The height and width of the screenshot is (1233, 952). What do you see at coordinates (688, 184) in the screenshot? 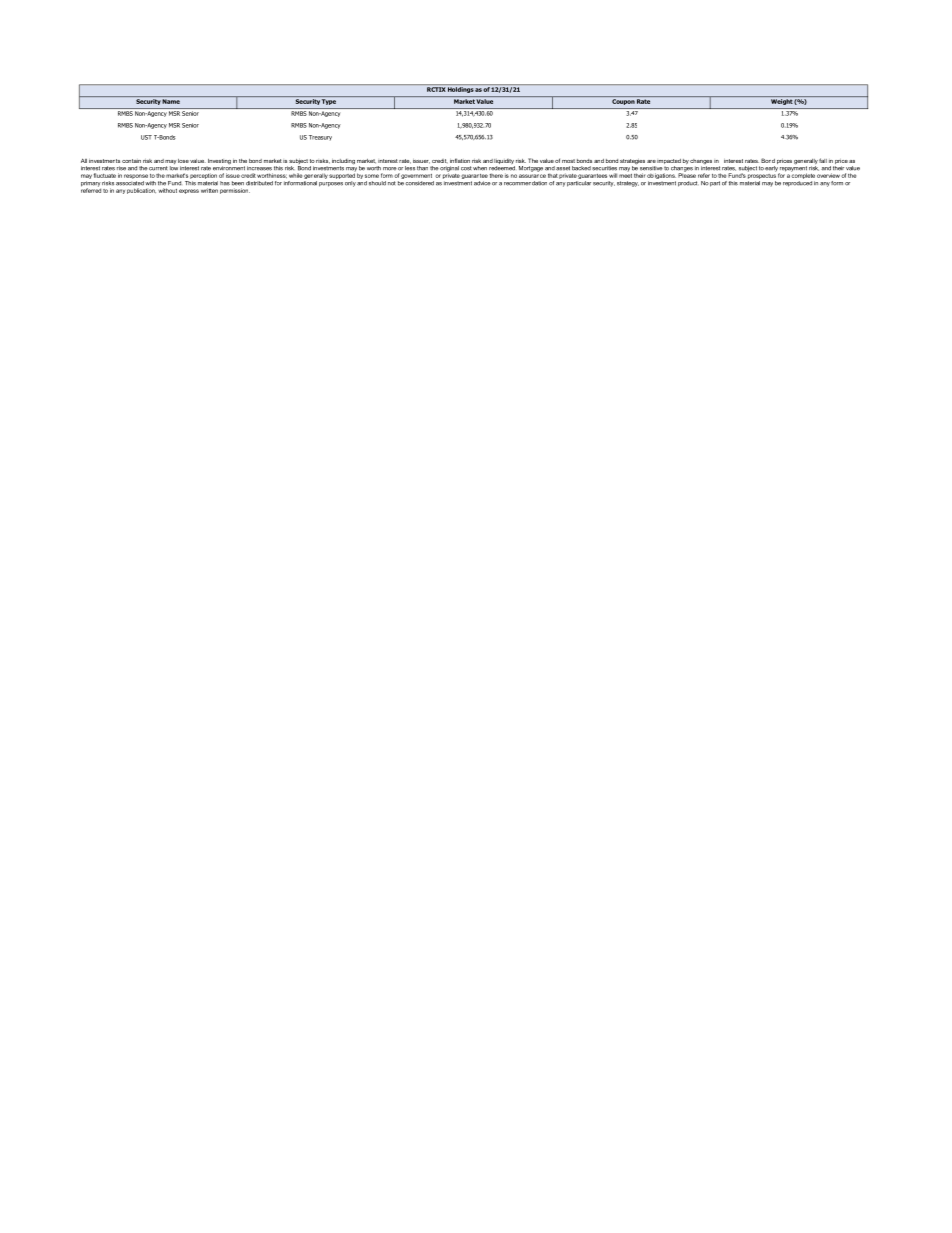
I see `product` at bounding box center [688, 184].
